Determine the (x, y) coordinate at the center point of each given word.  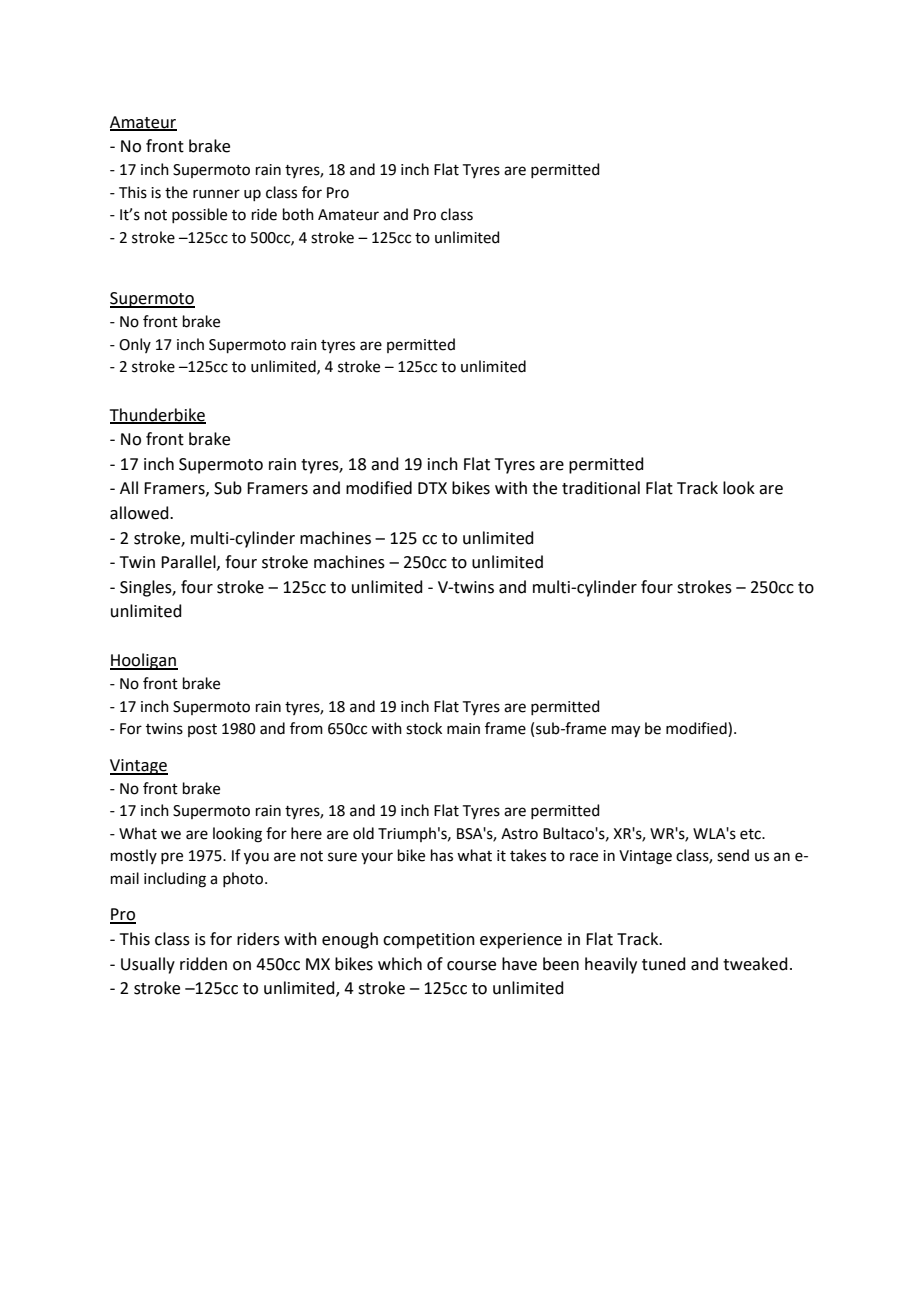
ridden (203, 964)
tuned (664, 964)
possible (199, 215)
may (626, 731)
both (298, 214)
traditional (601, 488)
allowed (140, 513)
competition (429, 941)
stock (424, 728)
